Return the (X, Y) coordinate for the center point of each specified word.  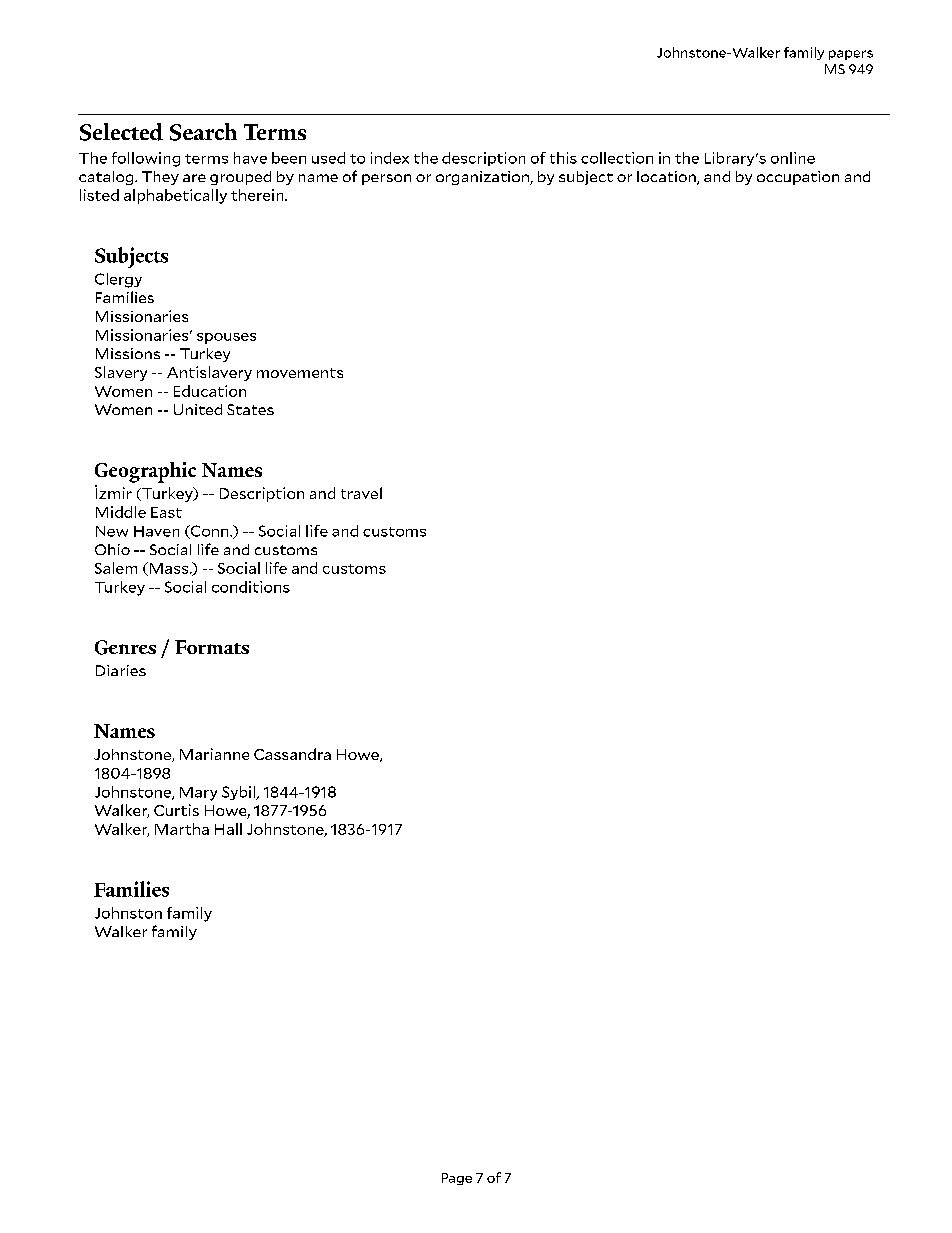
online (793, 158)
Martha (182, 829)
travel (361, 493)
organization (484, 178)
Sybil (239, 793)
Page (457, 1179)
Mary (198, 794)
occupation (798, 178)
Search (203, 132)
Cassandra (292, 754)
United (198, 409)
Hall (228, 829)
